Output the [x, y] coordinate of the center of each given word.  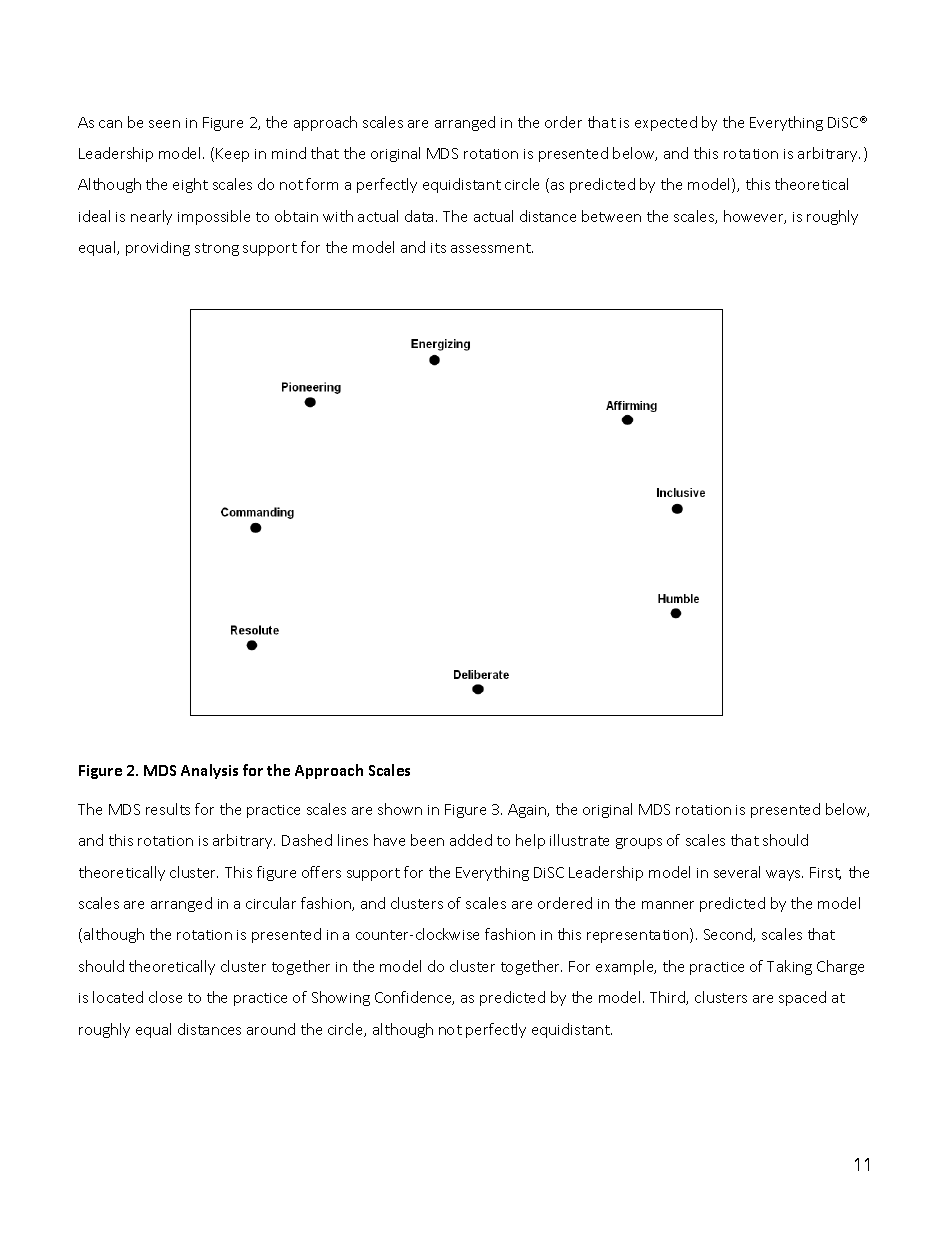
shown [400, 809]
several [737, 872]
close [165, 997]
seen [164, 124]
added [471, 840]
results [168, 809]
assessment [492, 248]
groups [639, 843]
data [419, 216]
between [611, 216]
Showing [341, 998]
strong [217, 249]
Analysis [209, 771]
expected [666, 123]
